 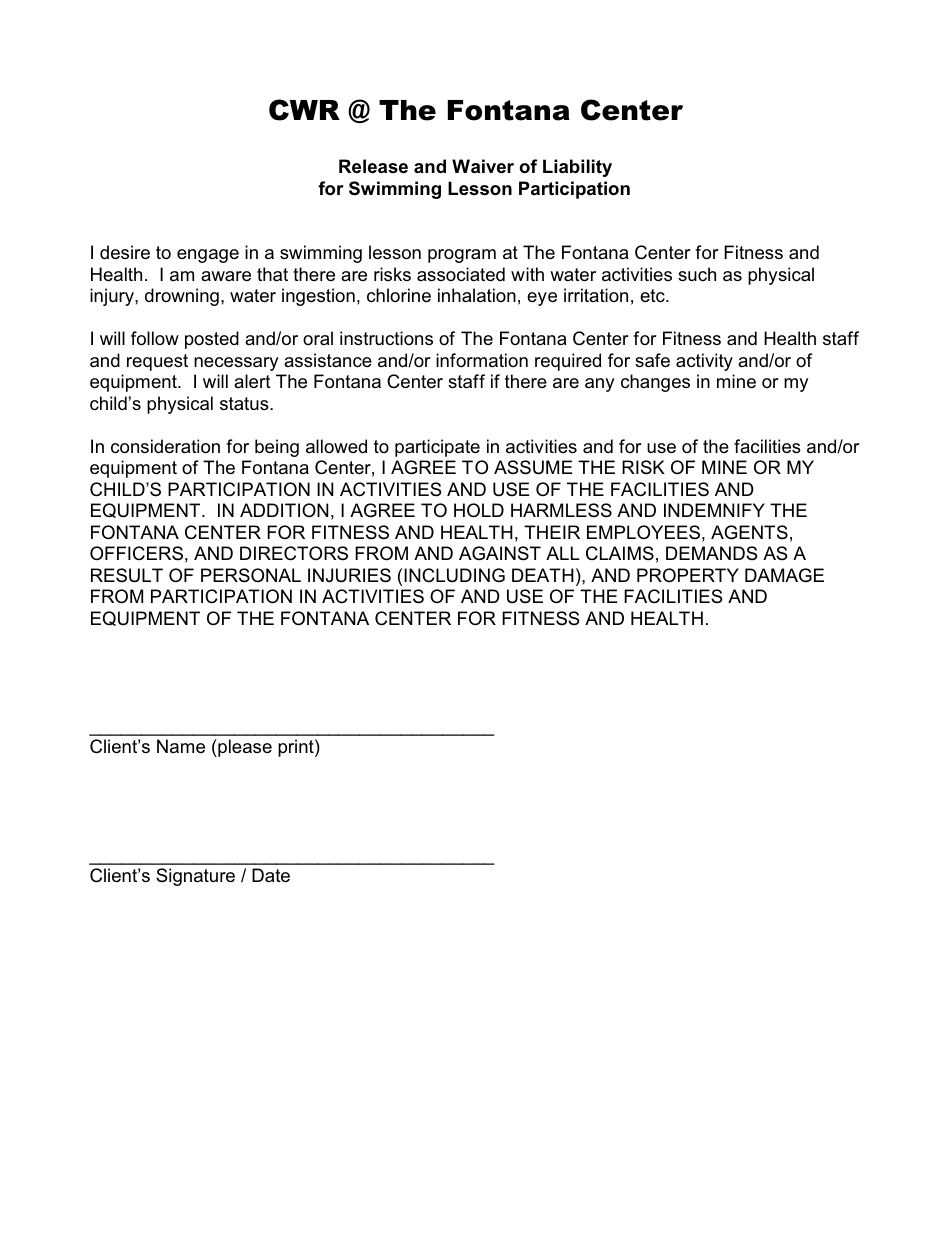 What do you see at coordinates (577, 168) in the screenshot?
I see `Liability` at bounding box center [577, 168].
